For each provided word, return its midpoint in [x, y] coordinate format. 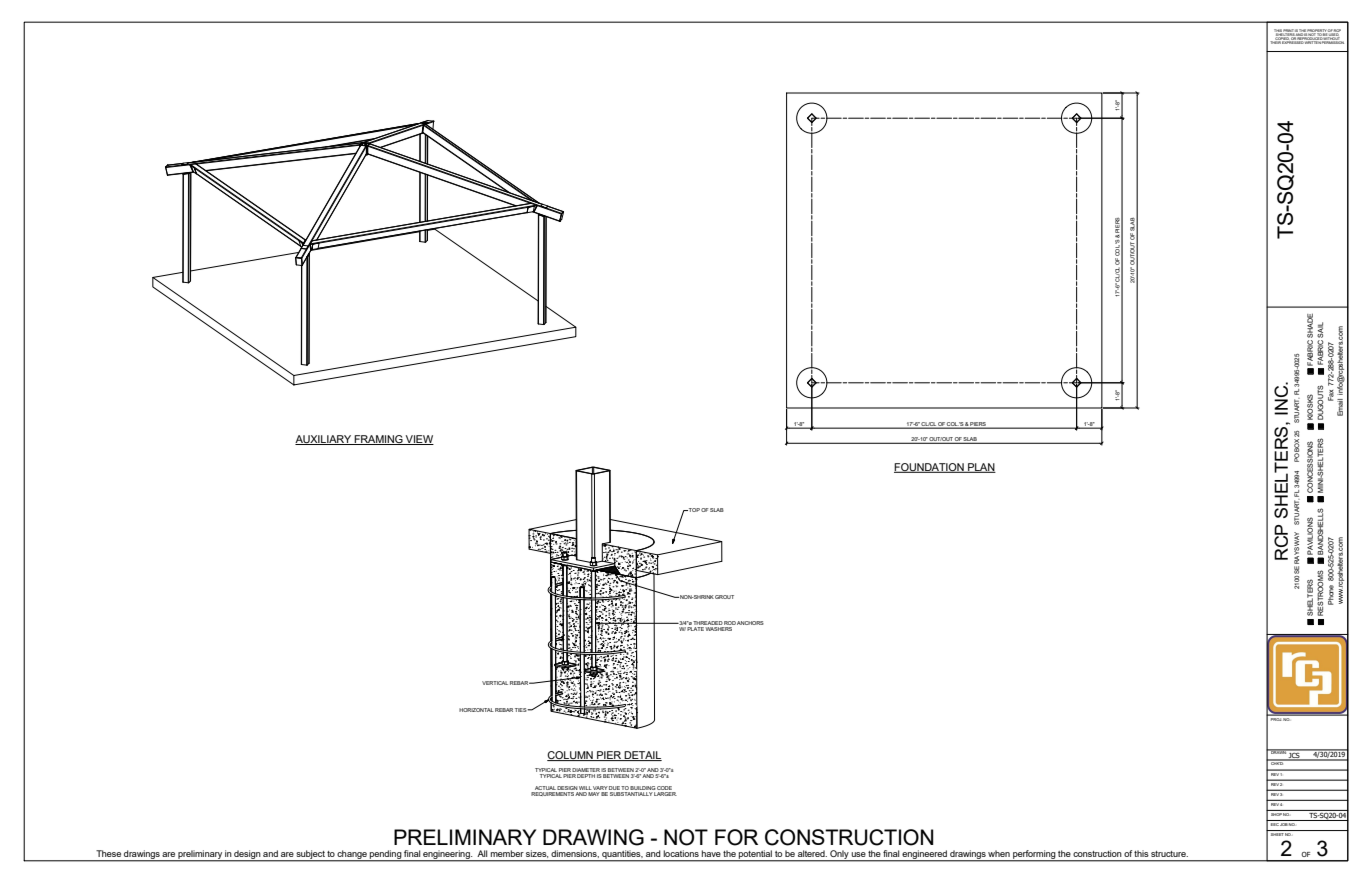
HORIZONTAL [476, 710]
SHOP [1276, 813]
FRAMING [379, 440]
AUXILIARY [324, 440]
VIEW [419, 440]
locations [681, 853]
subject [311, 855]
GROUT [724, 597]
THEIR [1276, 41]
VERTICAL [495, 683]
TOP [693, 510]
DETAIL [642, 756]
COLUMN [571, 756]
